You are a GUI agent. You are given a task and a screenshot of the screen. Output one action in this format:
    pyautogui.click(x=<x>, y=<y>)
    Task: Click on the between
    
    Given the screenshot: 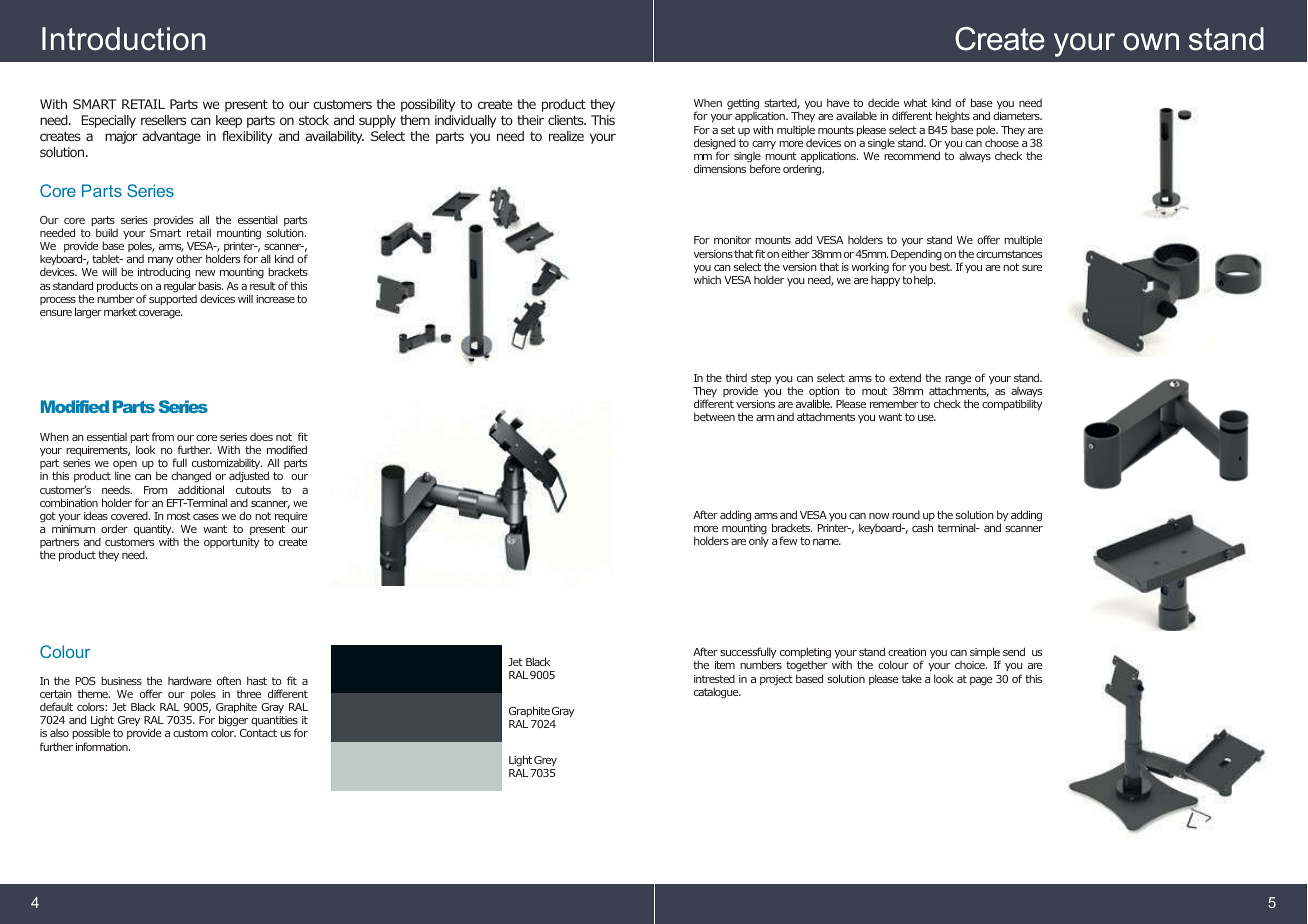 What is the action you would take?
    pyautogui.click(x=714, y=416)
